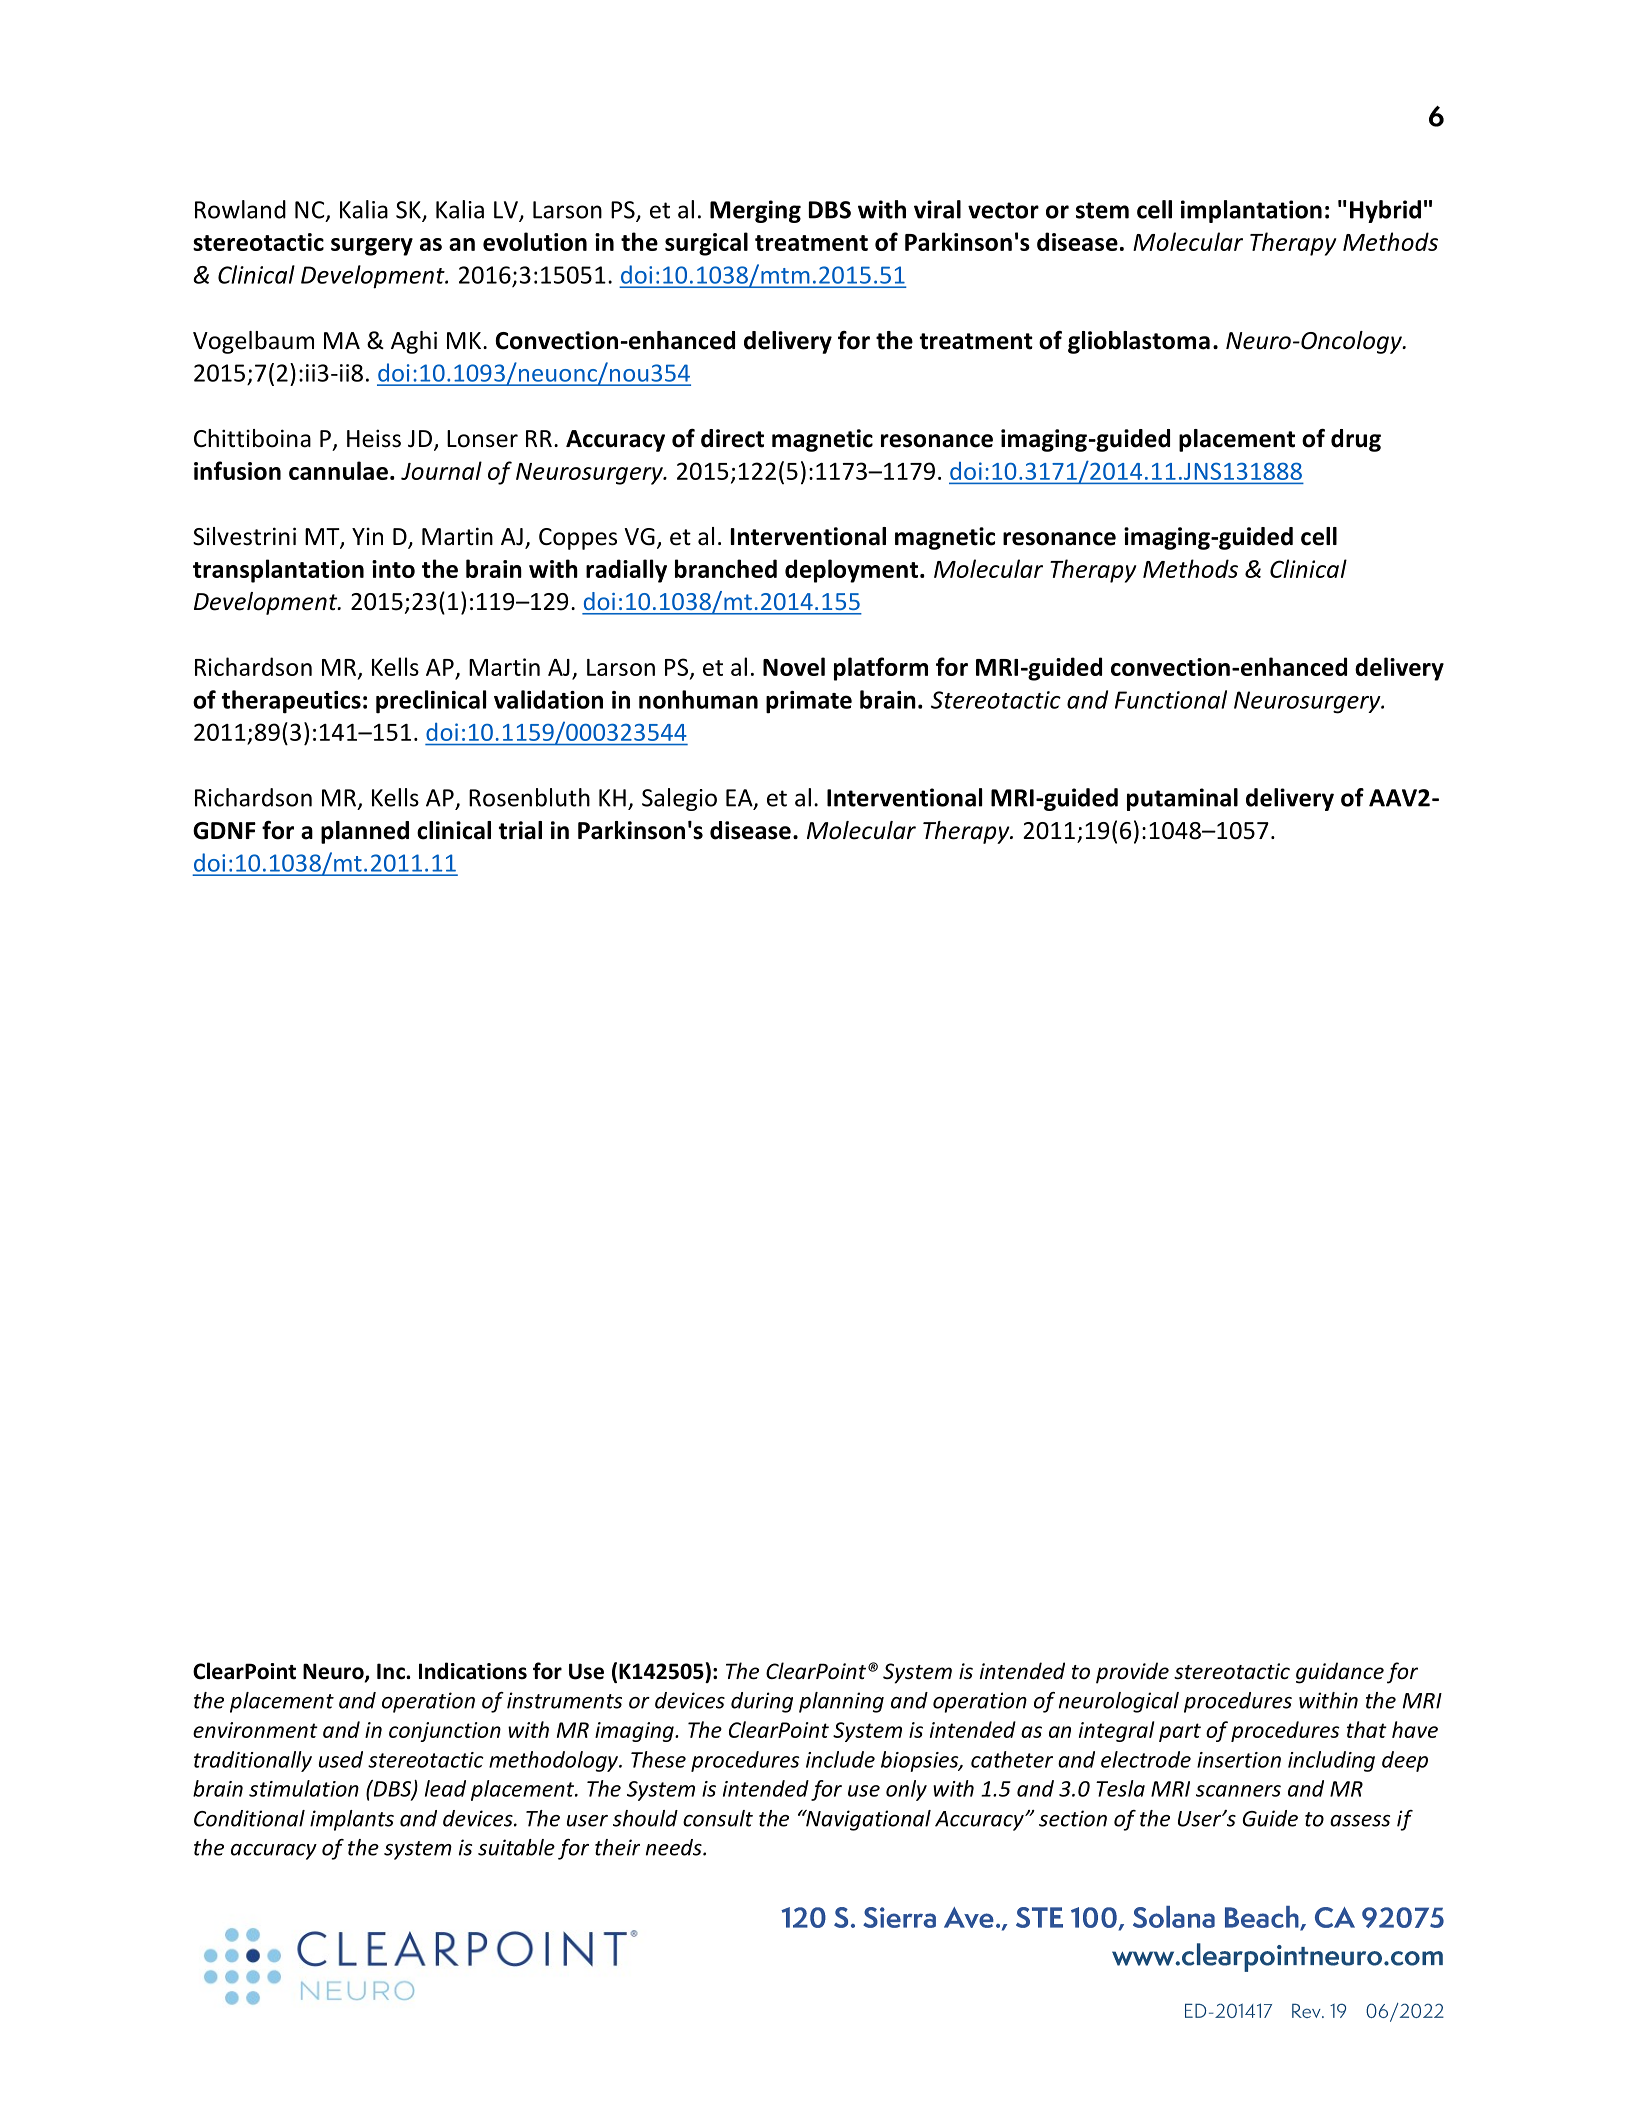 This image has width=1637, height=2119. What do you see at coordinates (352, 1820) in the image?
I see `implants` at bounding box center [352, 1820].
